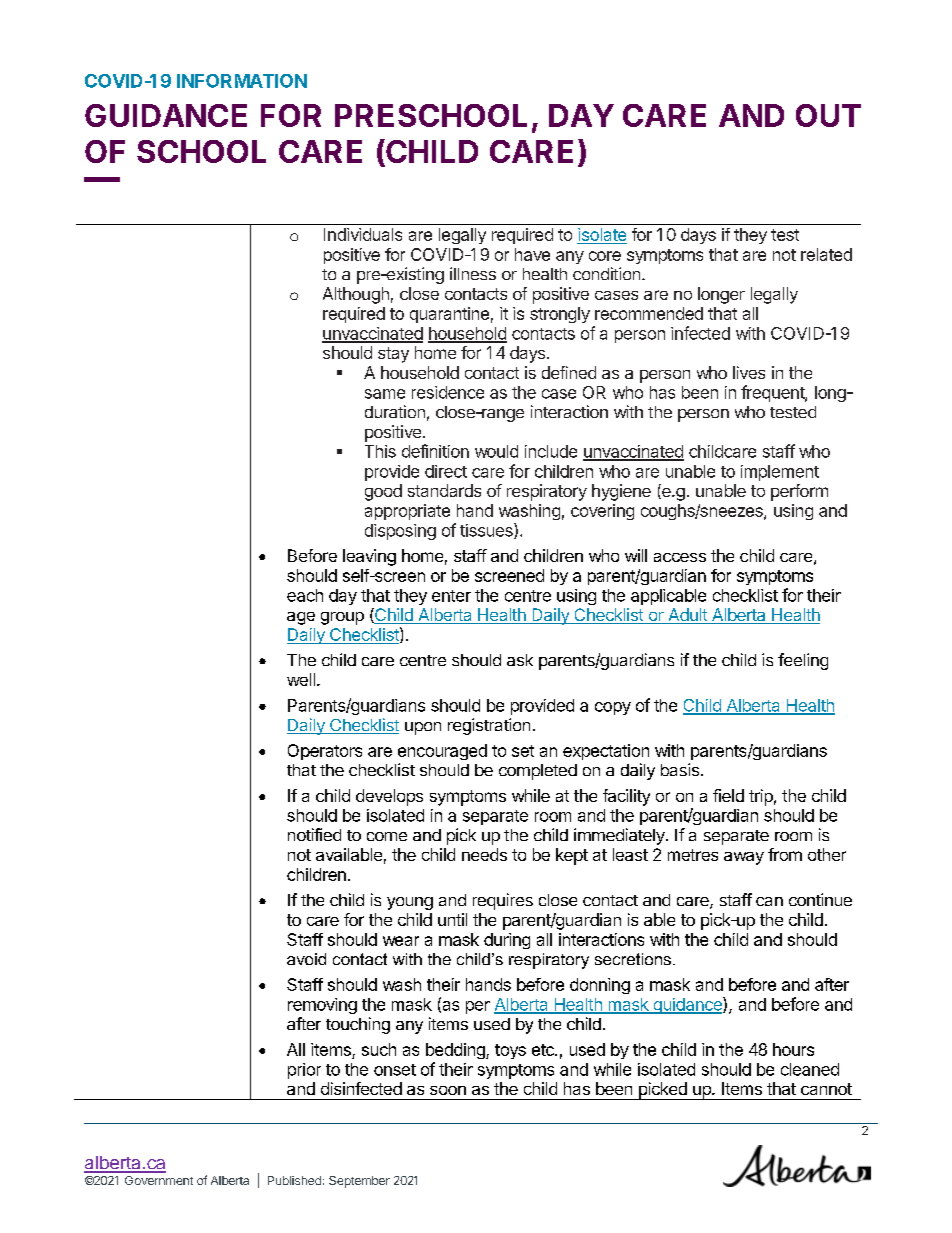 Image resolution: width=952 pixels, height=1233 pixels. What do you see at coordinates (385, 394) in the document?
I see `same` at bounding box center [385, 394].
